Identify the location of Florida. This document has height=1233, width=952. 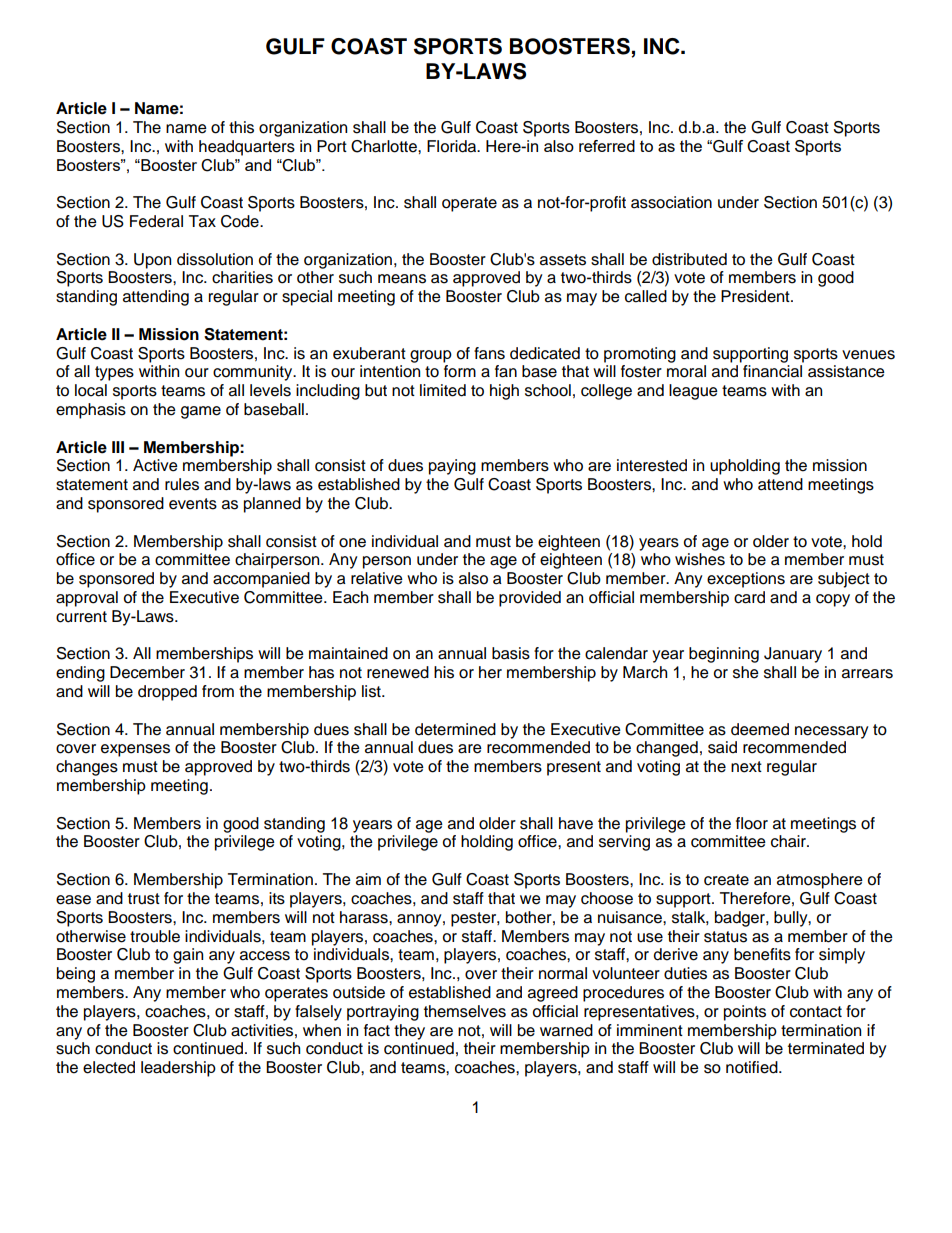
(453, 146).
